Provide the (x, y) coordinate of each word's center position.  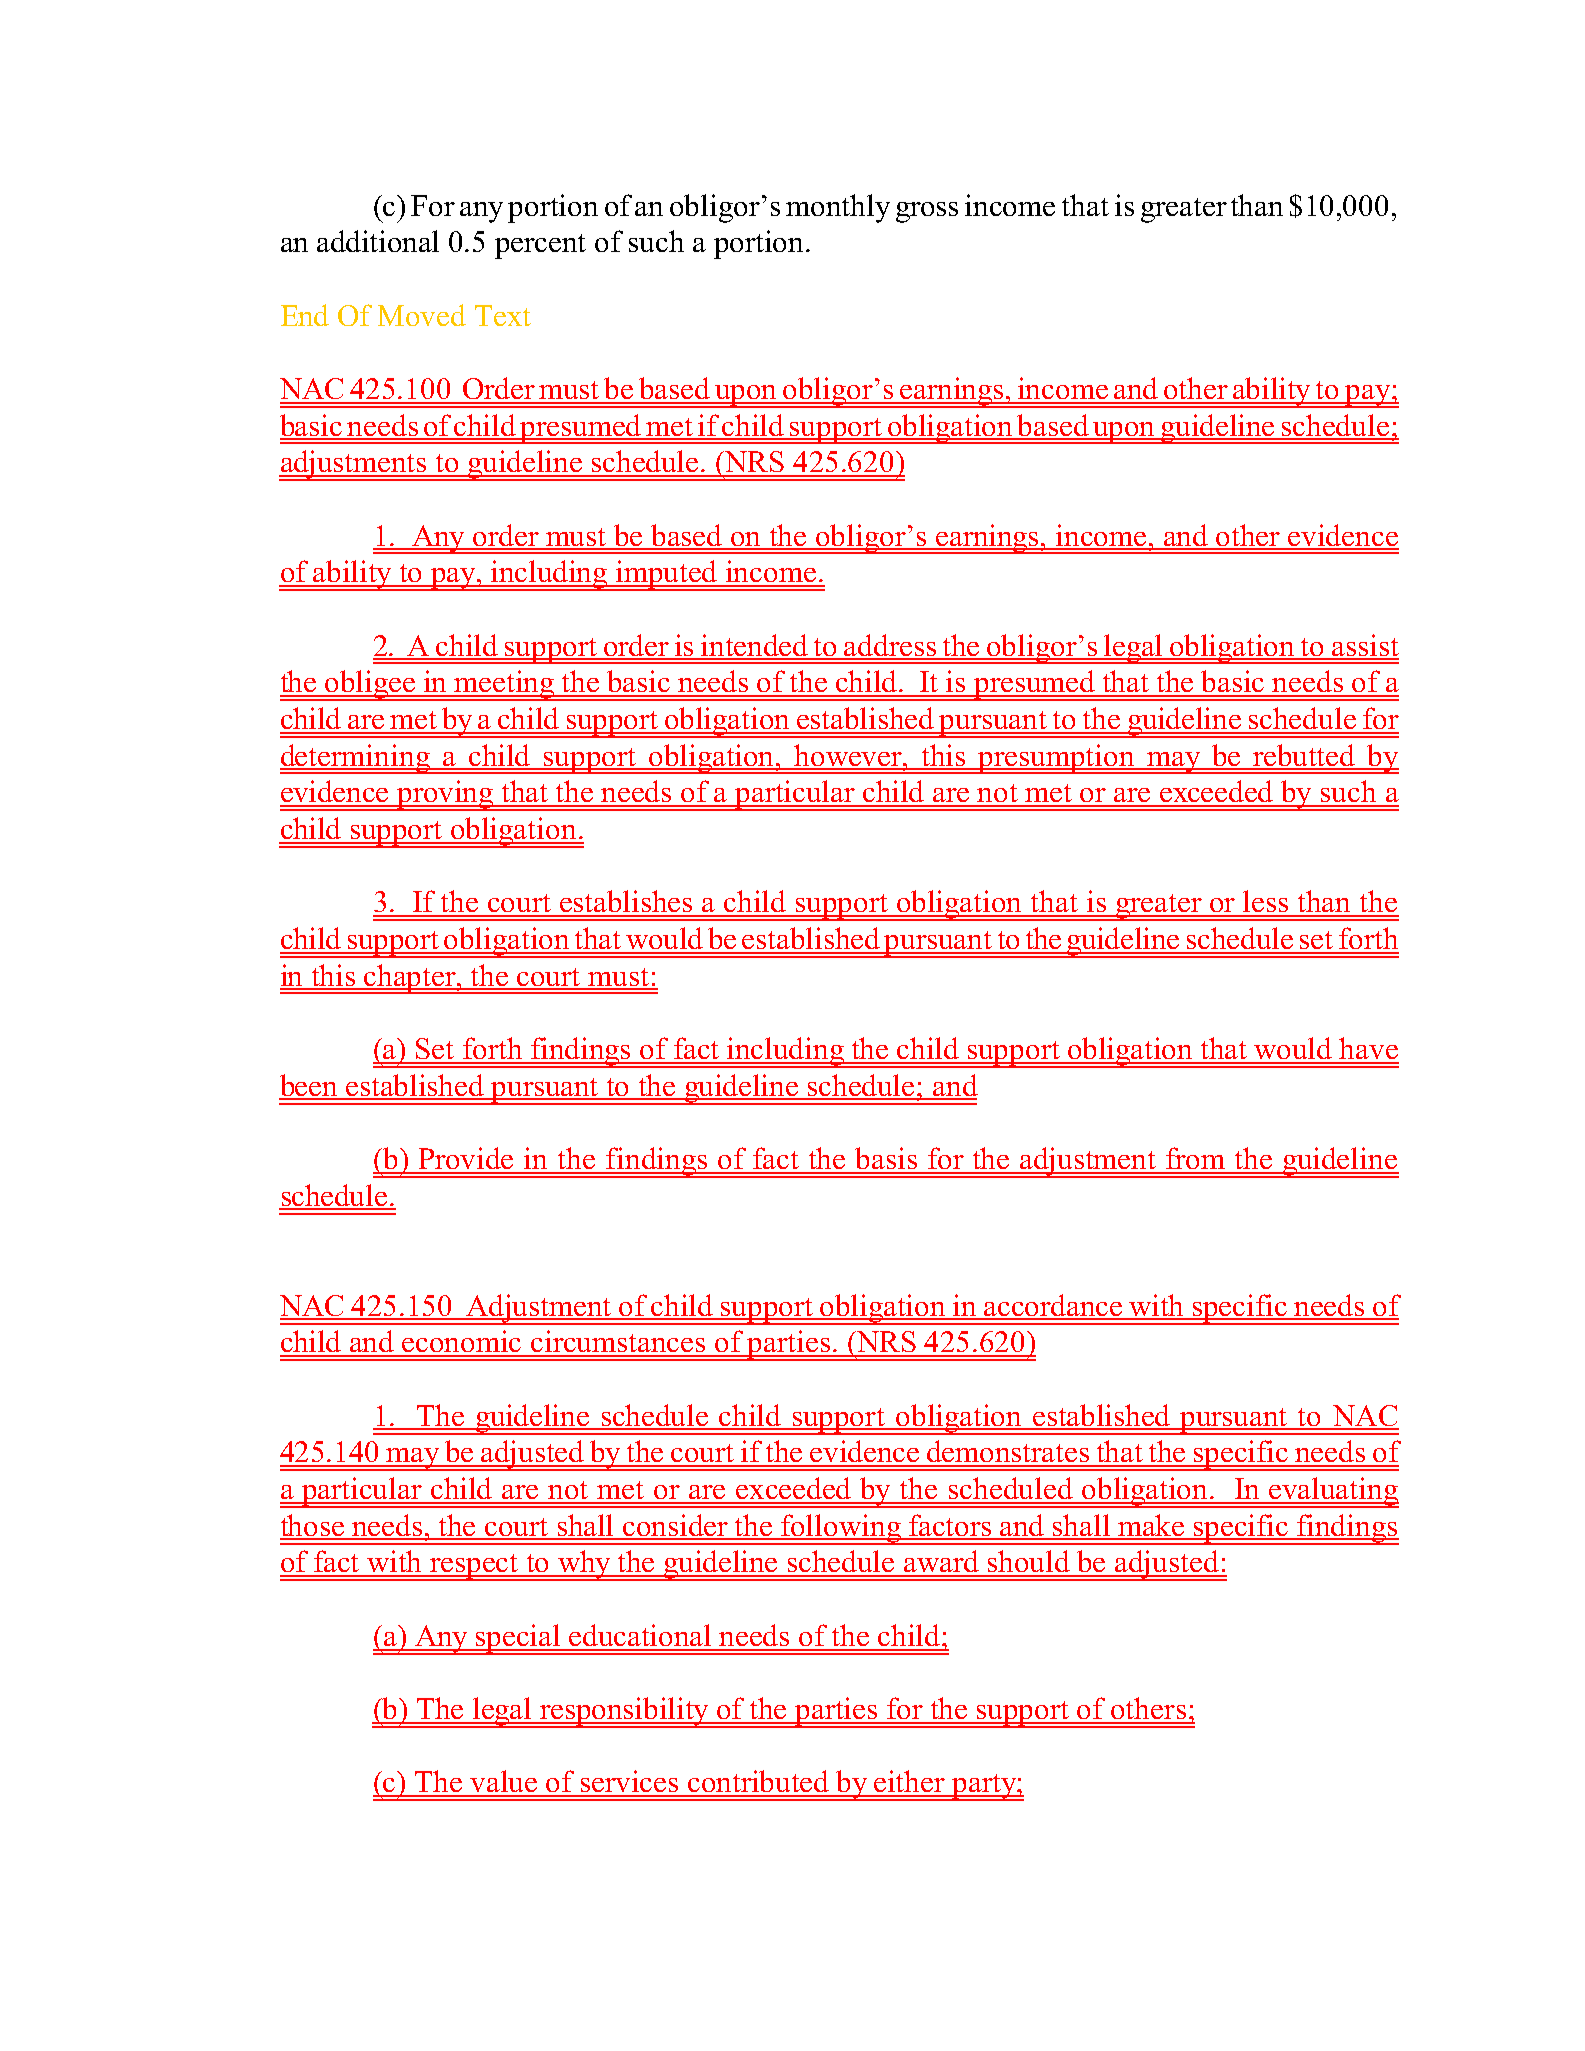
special (518, 1639)
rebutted (1304, 756)
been (310, 1086)
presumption (1057, 759)
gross (927, 212)
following (841, 1529)
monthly (838, 208)
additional (378, 241)
